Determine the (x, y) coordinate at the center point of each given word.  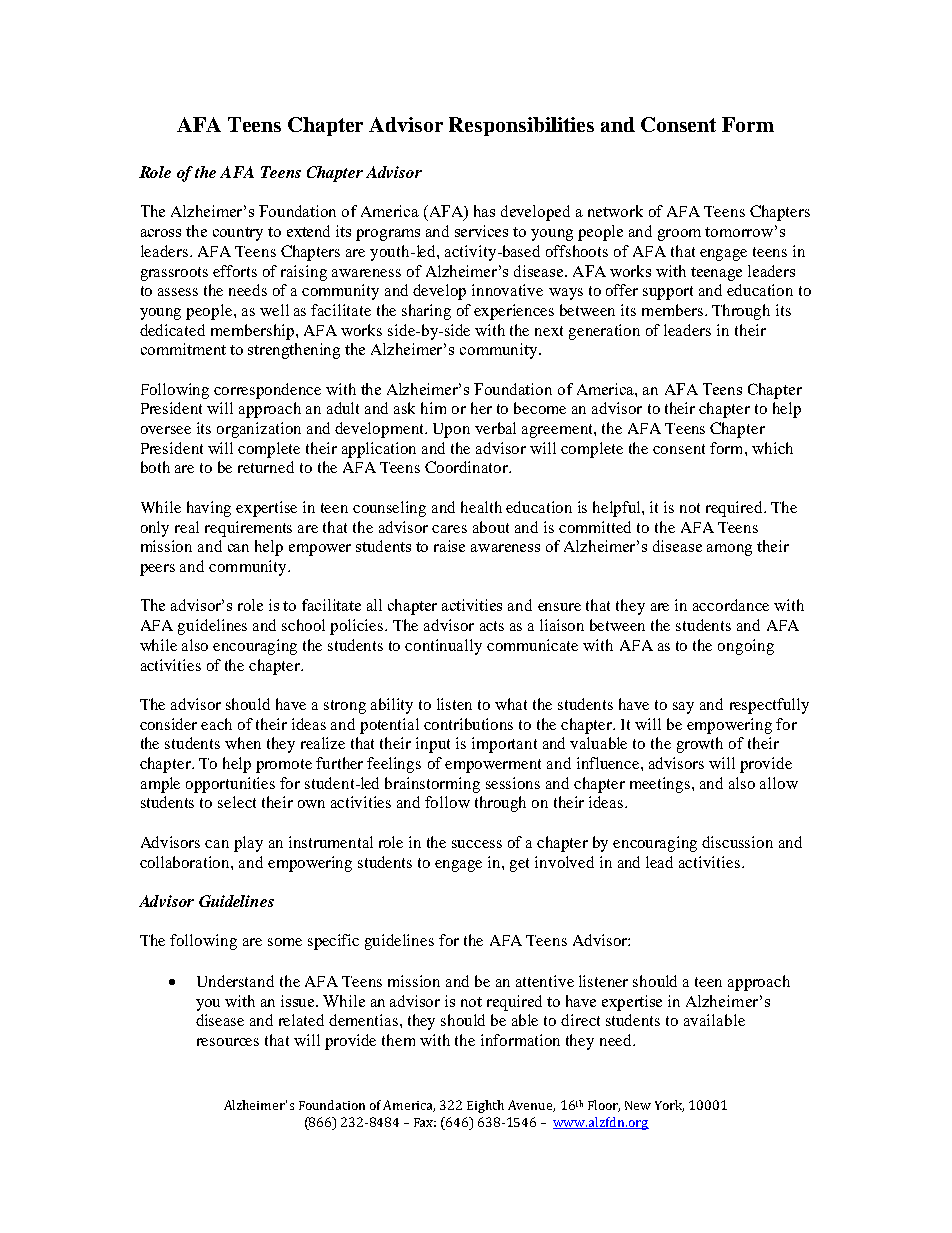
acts (492, 626)
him (433, 408)
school (303, 625)
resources (228, 1042)
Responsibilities (521, 126)
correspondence (267, 391)
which (772, 448)
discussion (737, 842)
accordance (731, 605)
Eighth (485, 1106)
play (248, 844)
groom (679, 235)
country (238, 234)
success (477, 844)
